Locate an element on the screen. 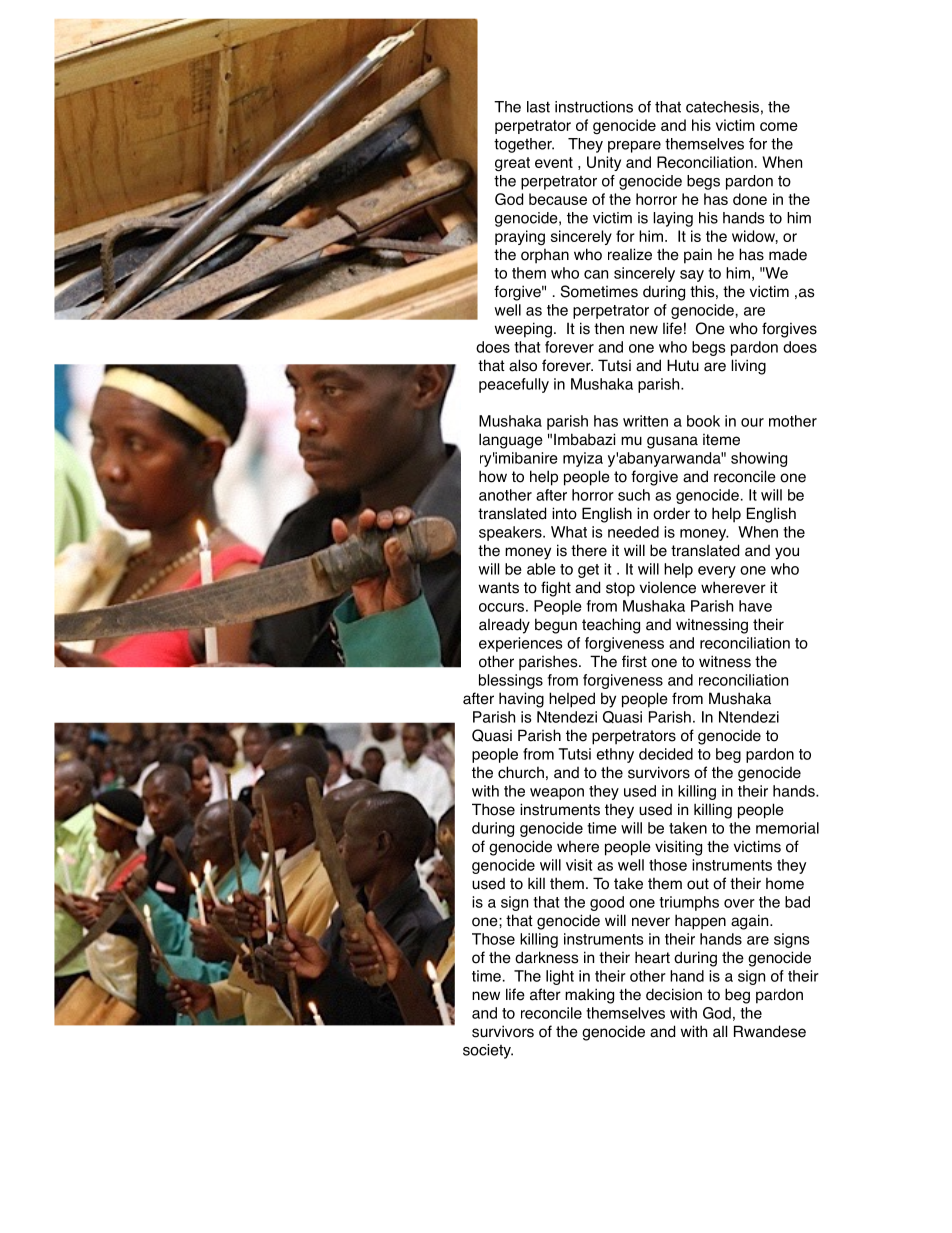  come is located at coordinates (779, 126).
